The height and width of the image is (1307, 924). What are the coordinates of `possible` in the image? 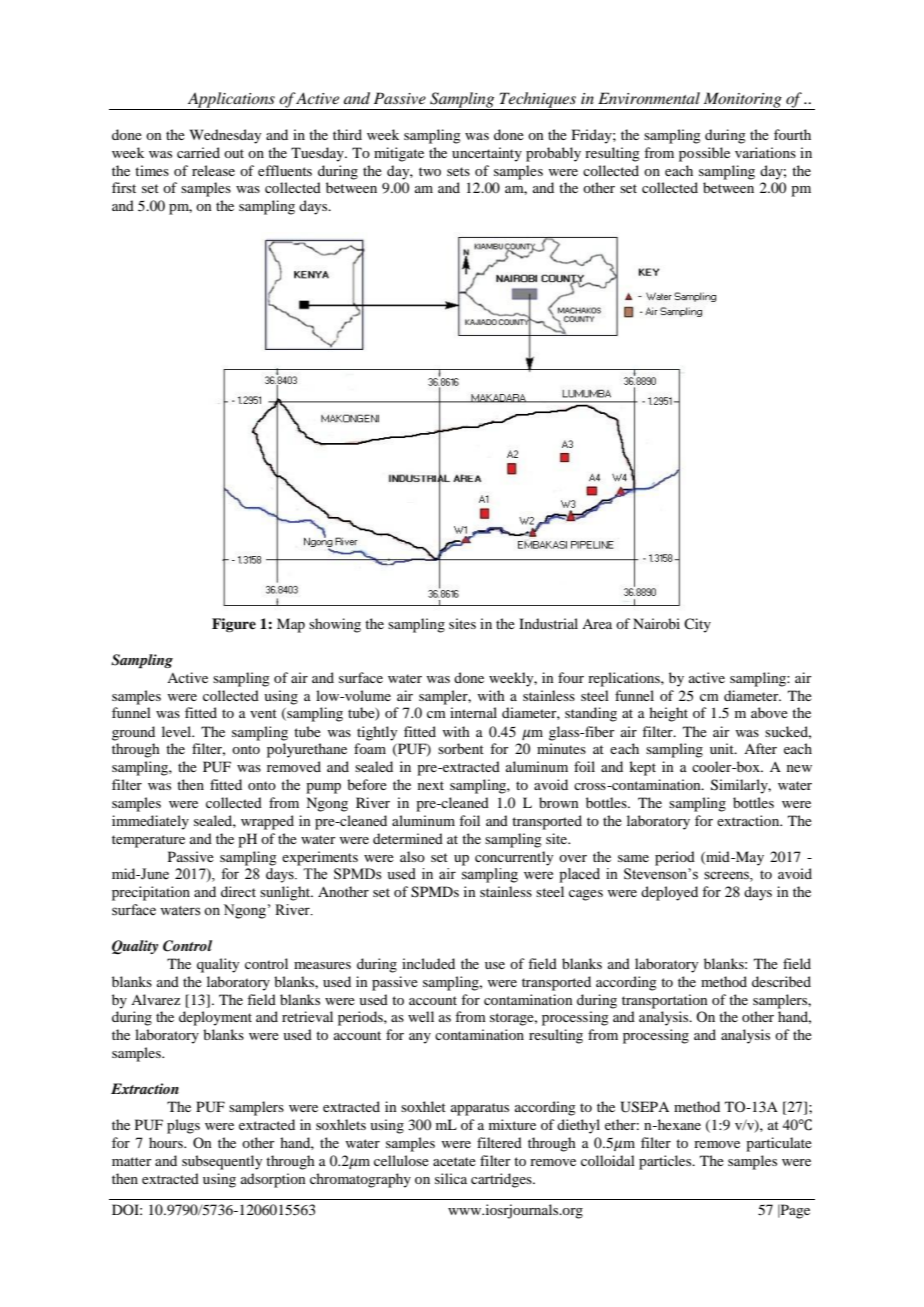 It's located at (704, 154).
